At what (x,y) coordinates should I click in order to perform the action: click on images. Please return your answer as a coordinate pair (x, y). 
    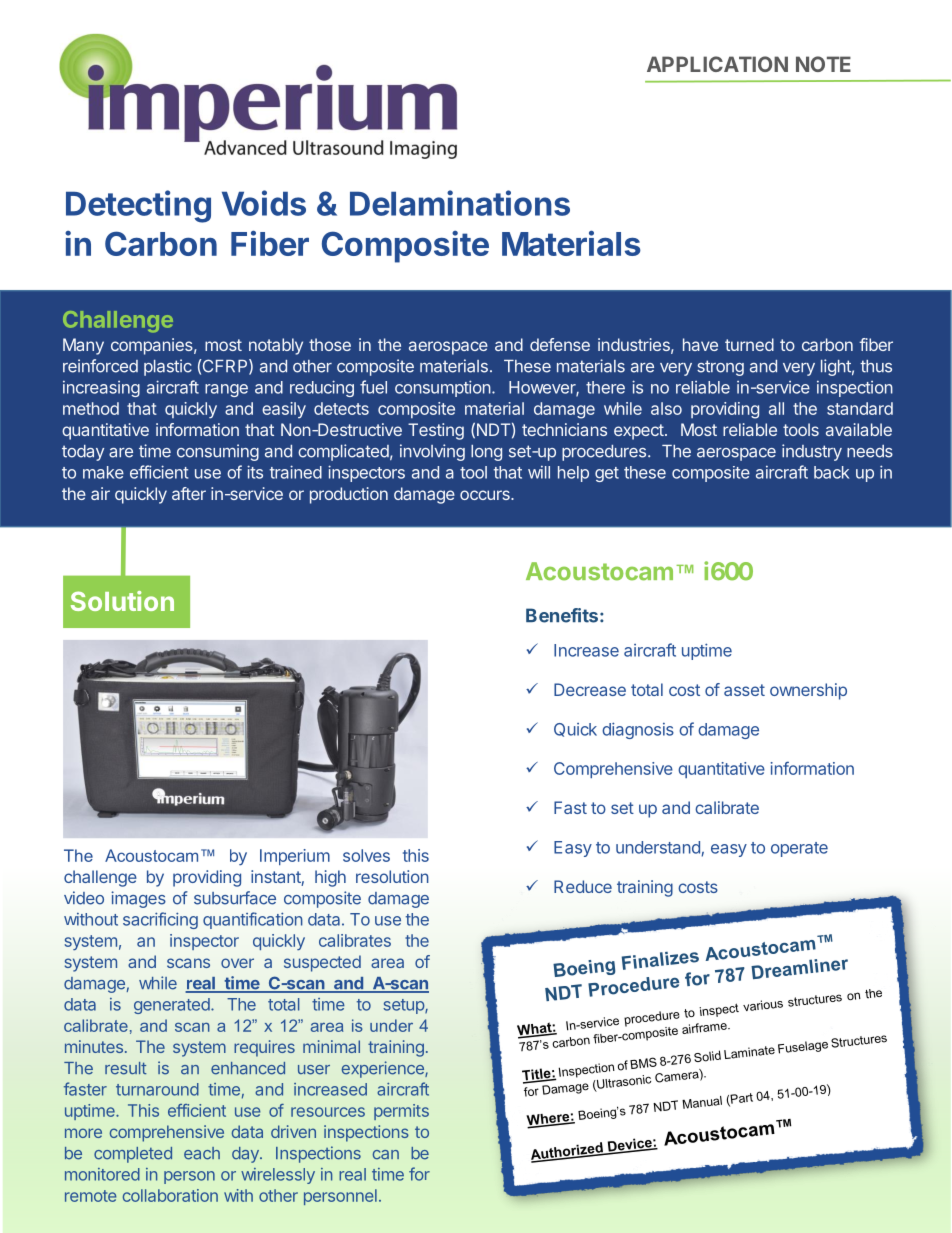
    Looking at the image, I should click on (138, 899).
